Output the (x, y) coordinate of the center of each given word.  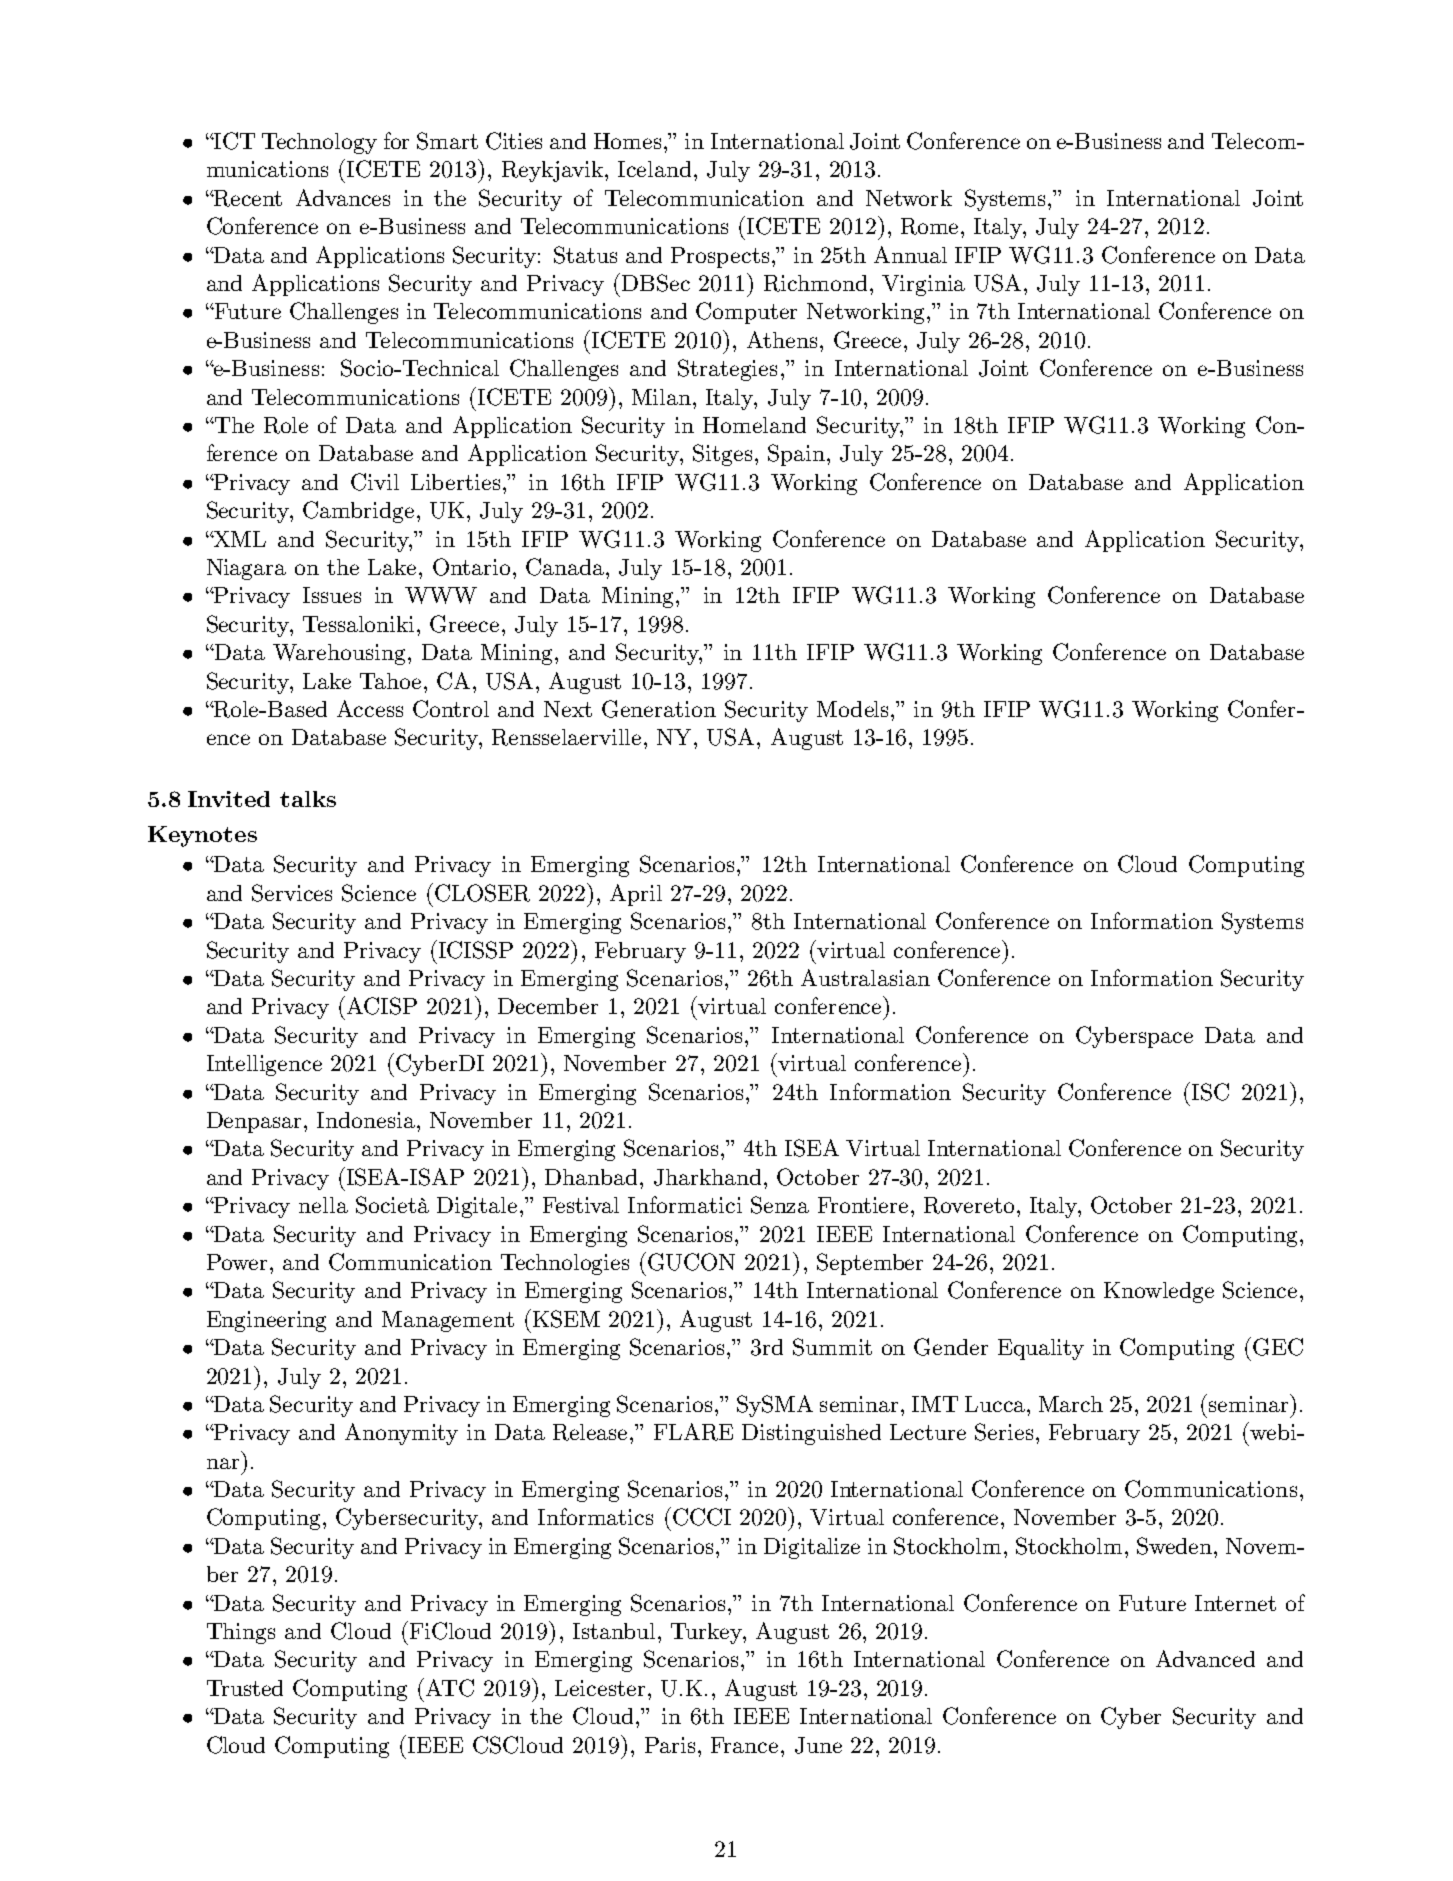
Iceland (654, 169)
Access (370, 708)
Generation (659, 709)
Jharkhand (707, 1177)
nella (323, 1205)
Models (854, 709)
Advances (343, 197)
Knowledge (1159, 1292)
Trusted (245, 1688)
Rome (931, 226)
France (744, 1745)
